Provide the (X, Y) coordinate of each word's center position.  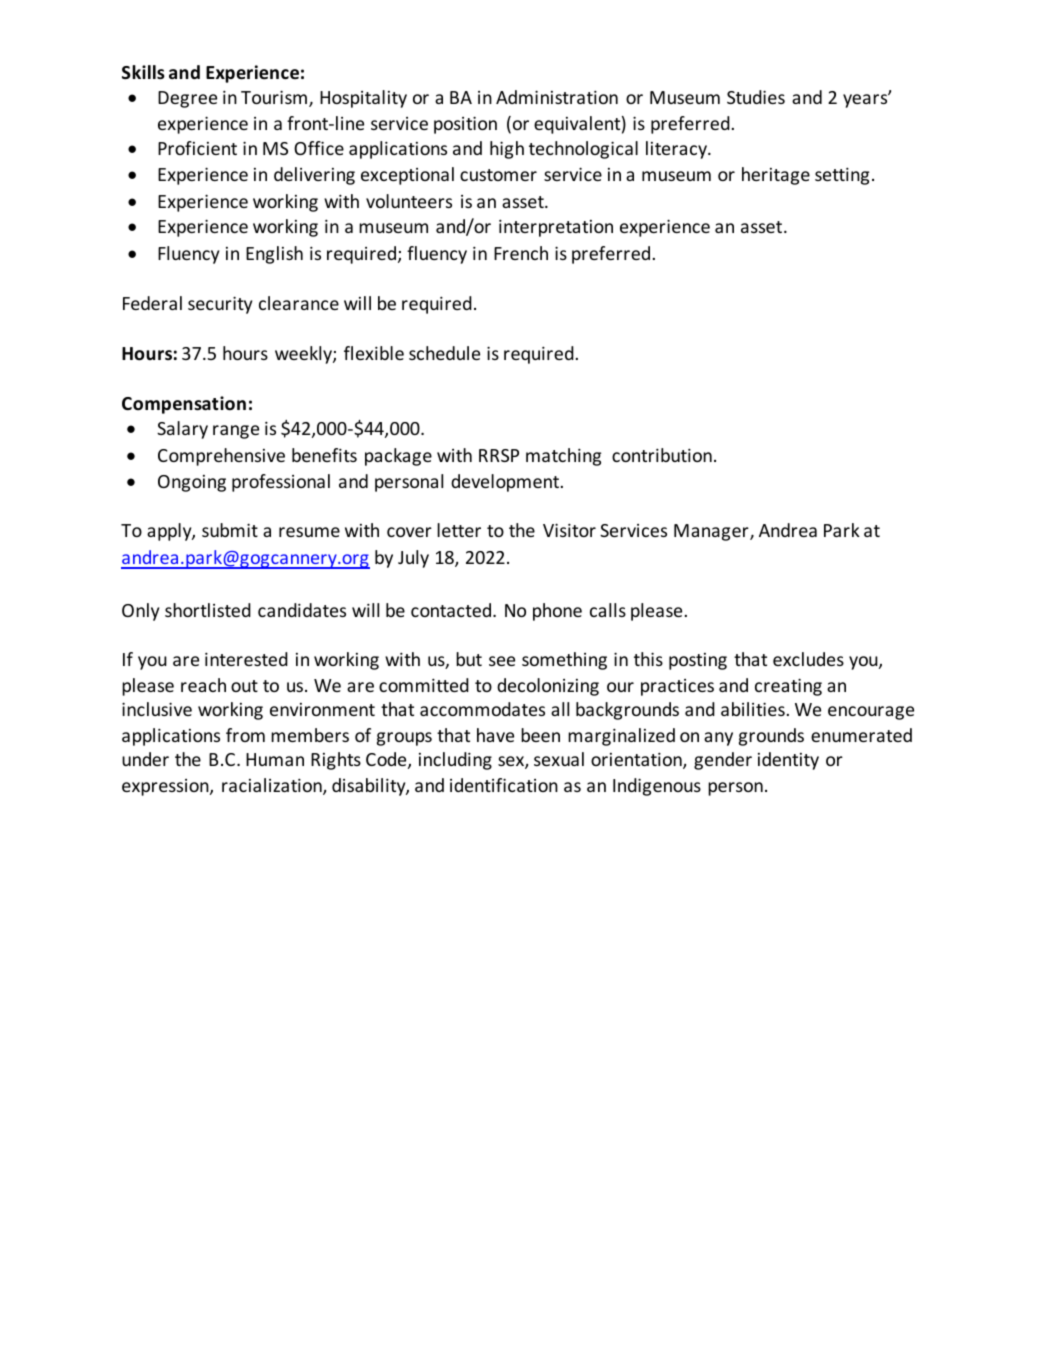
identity (788, 761)
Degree (187, 99)
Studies (756, 97)
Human (275, 759)
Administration (557, 97)
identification (504, 785)
